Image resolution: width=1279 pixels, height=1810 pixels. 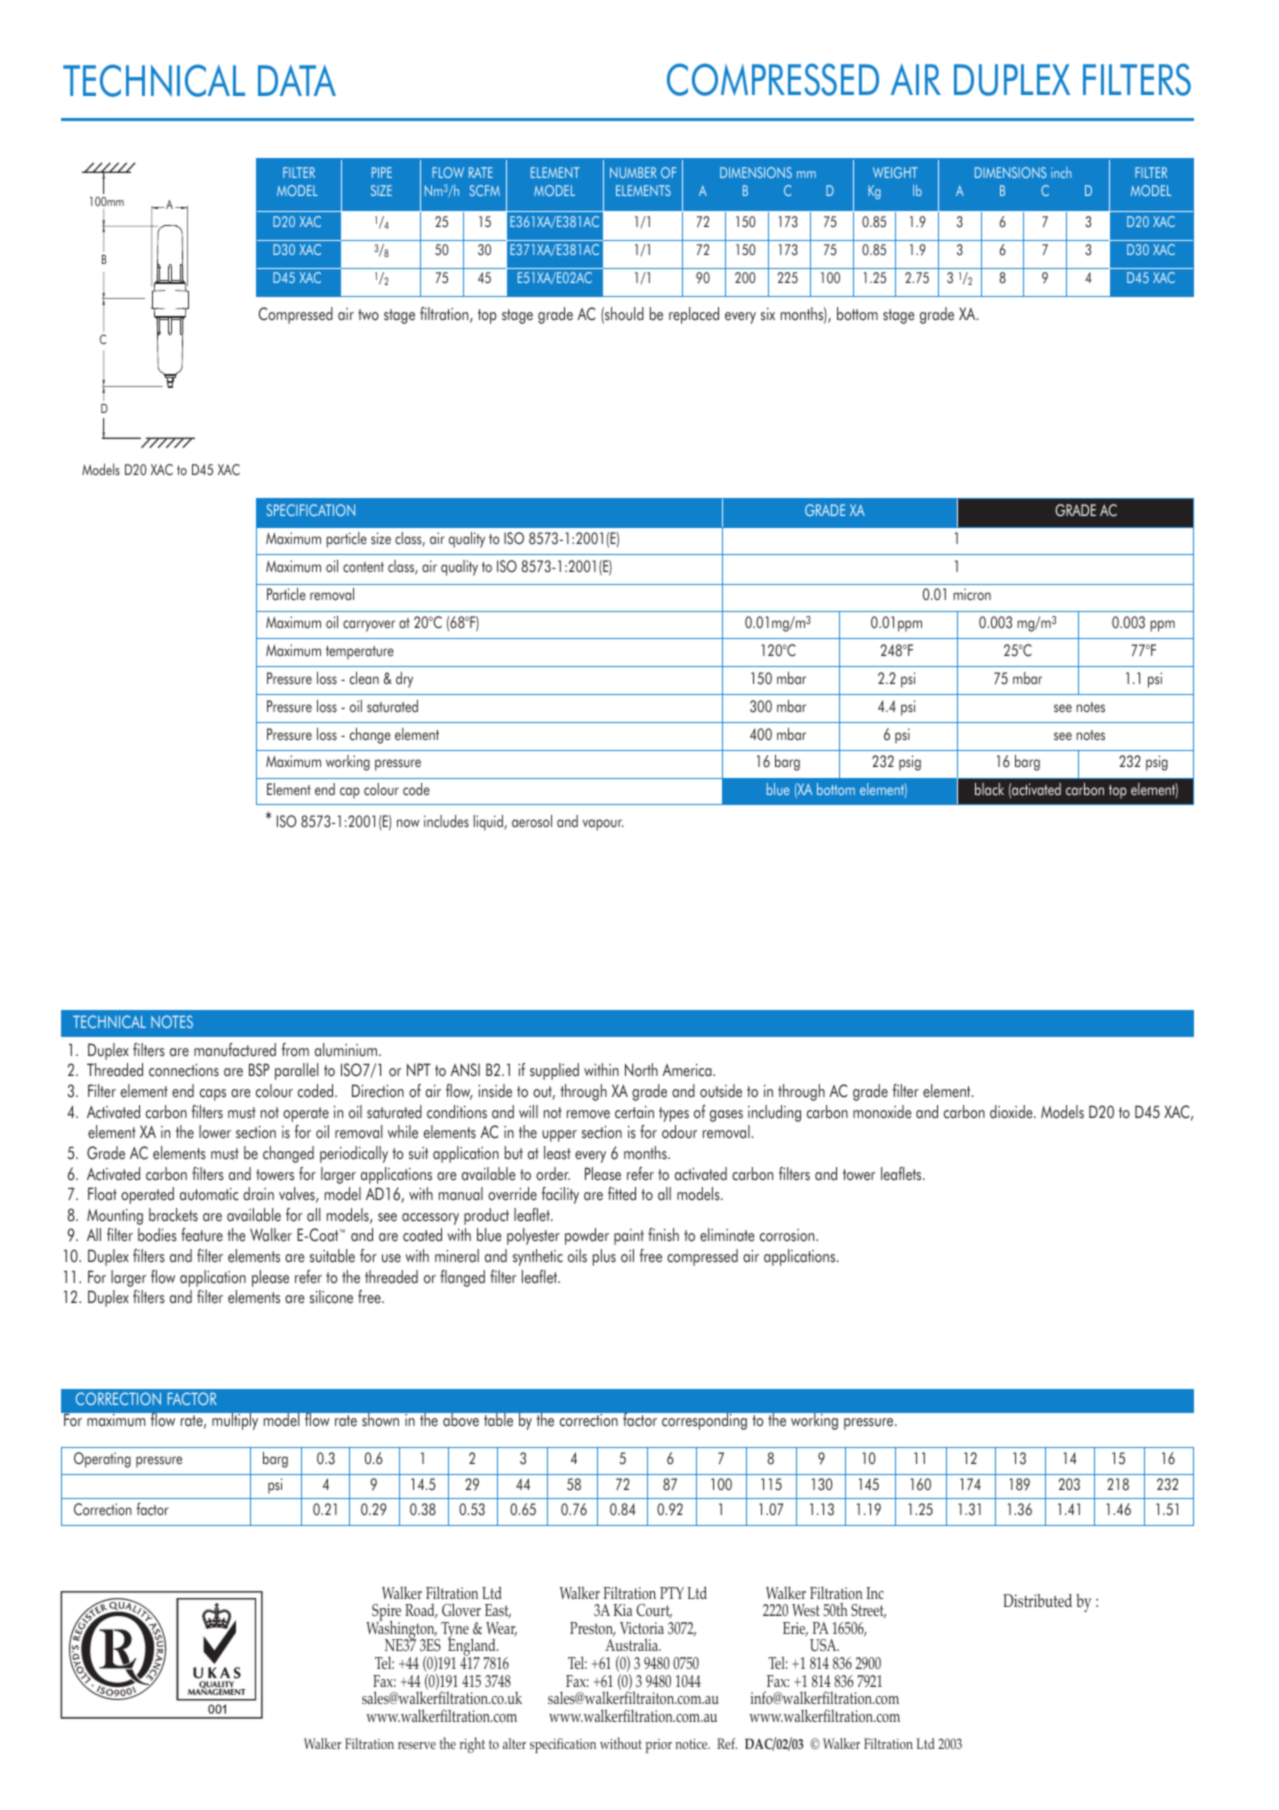 I want to click on USA, so click(x=824, y=1645).
